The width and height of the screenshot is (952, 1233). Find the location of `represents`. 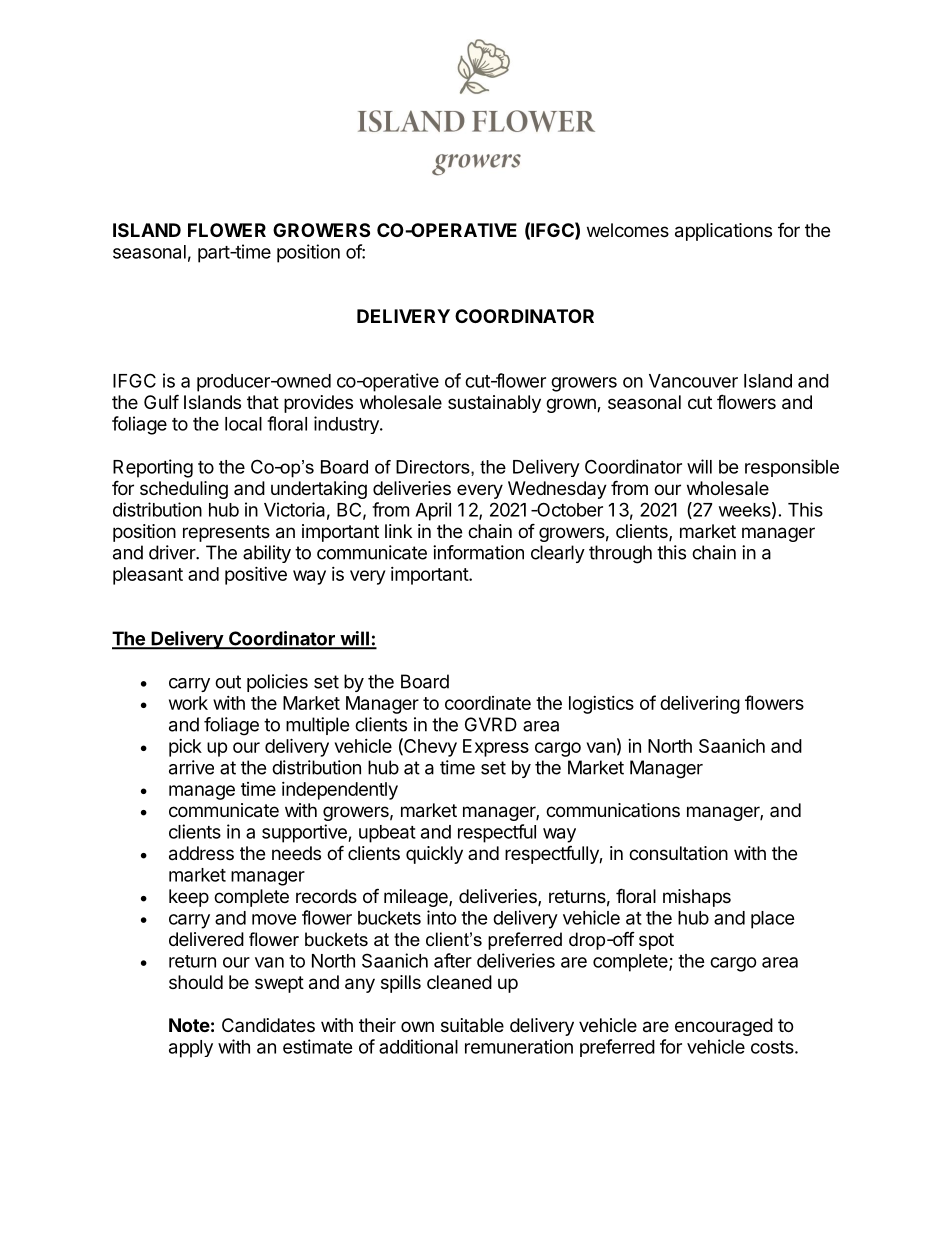

represents is located at coordinates (226, 533).
